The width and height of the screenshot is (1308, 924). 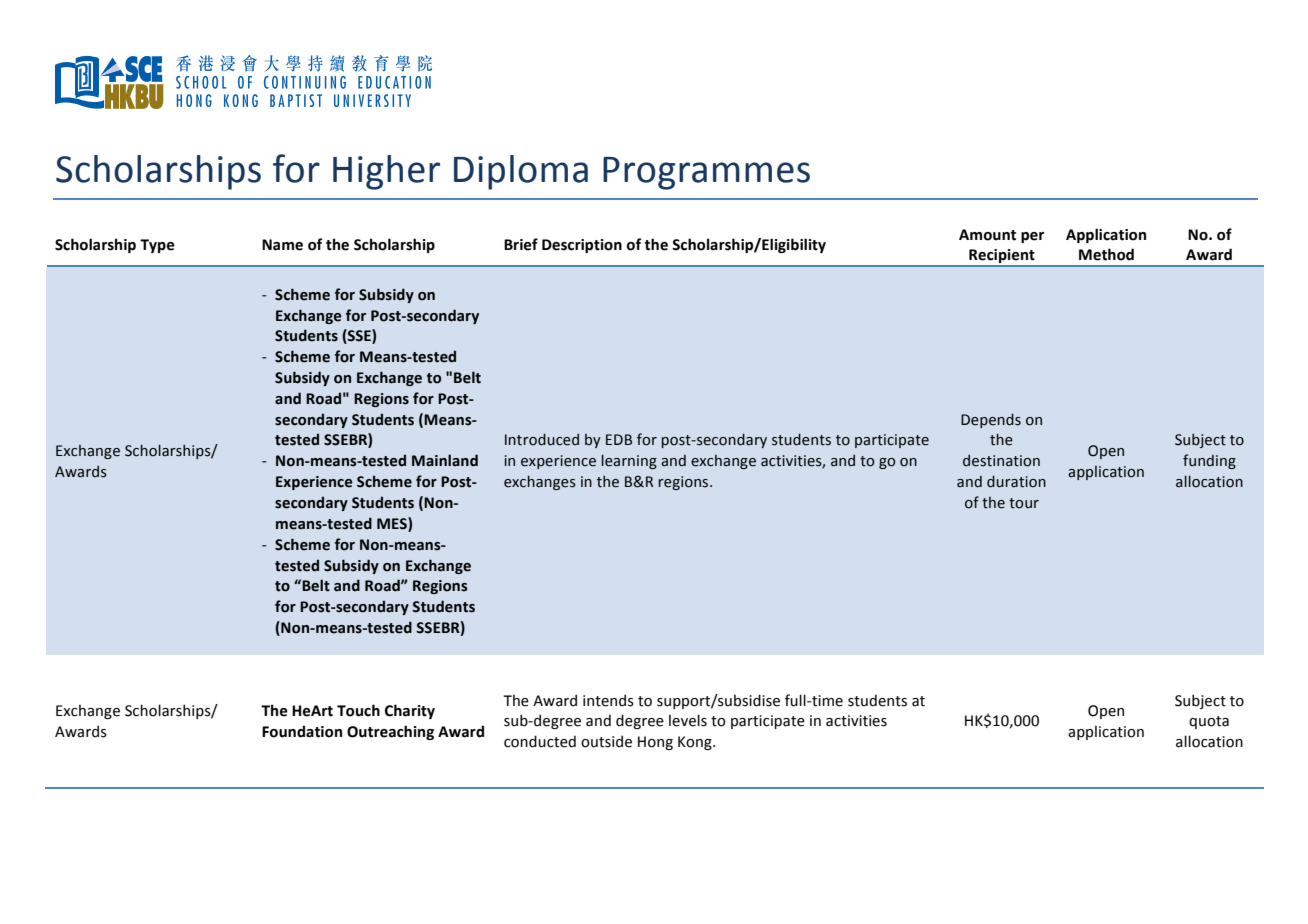 I want to click on Amount, so click(x=987, y=235).
